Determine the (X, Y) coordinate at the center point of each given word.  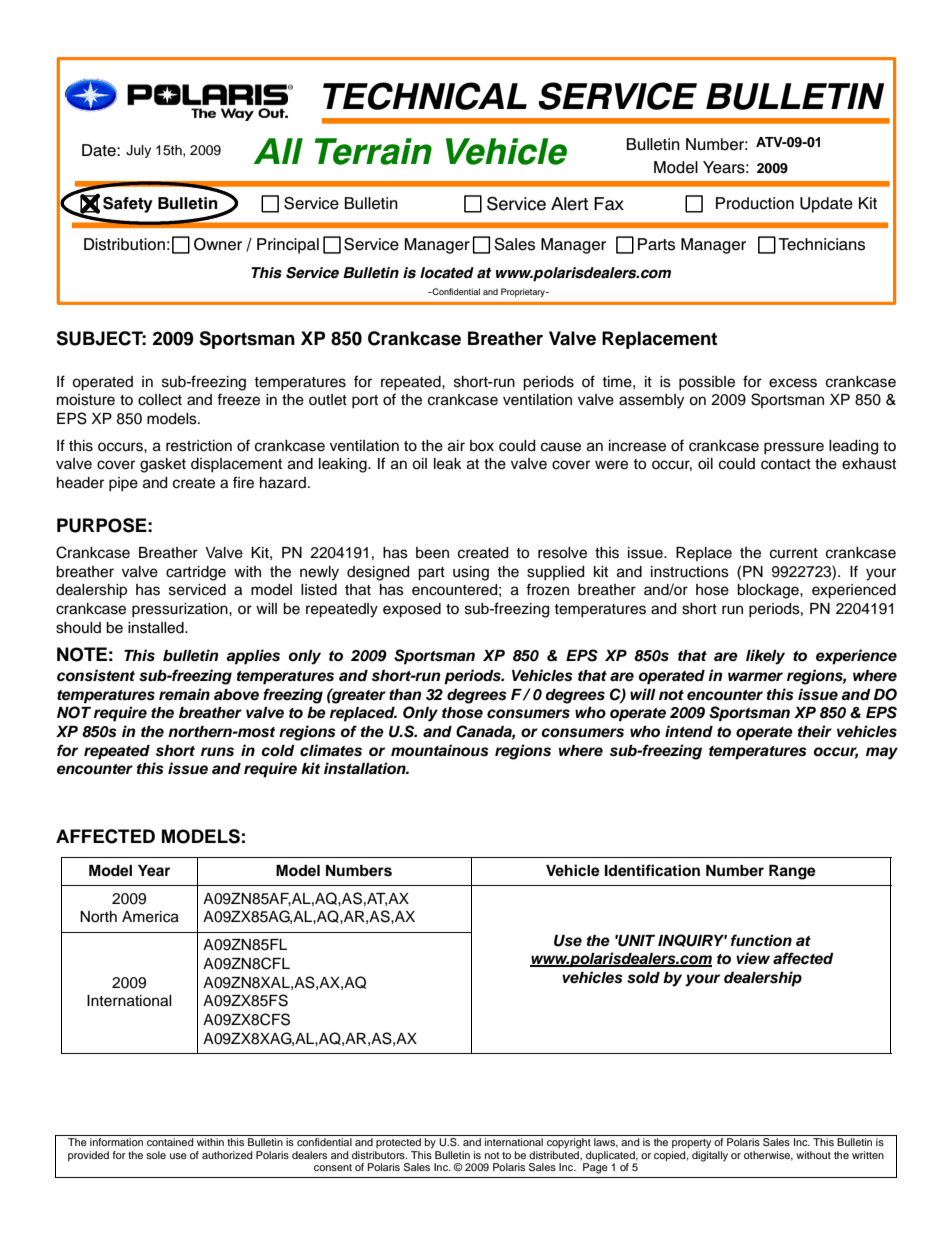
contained (170, 1142)
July (138, 151)
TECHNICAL (425, 96)
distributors (379, 1155)
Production (755, 203)
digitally (710, 1155)
